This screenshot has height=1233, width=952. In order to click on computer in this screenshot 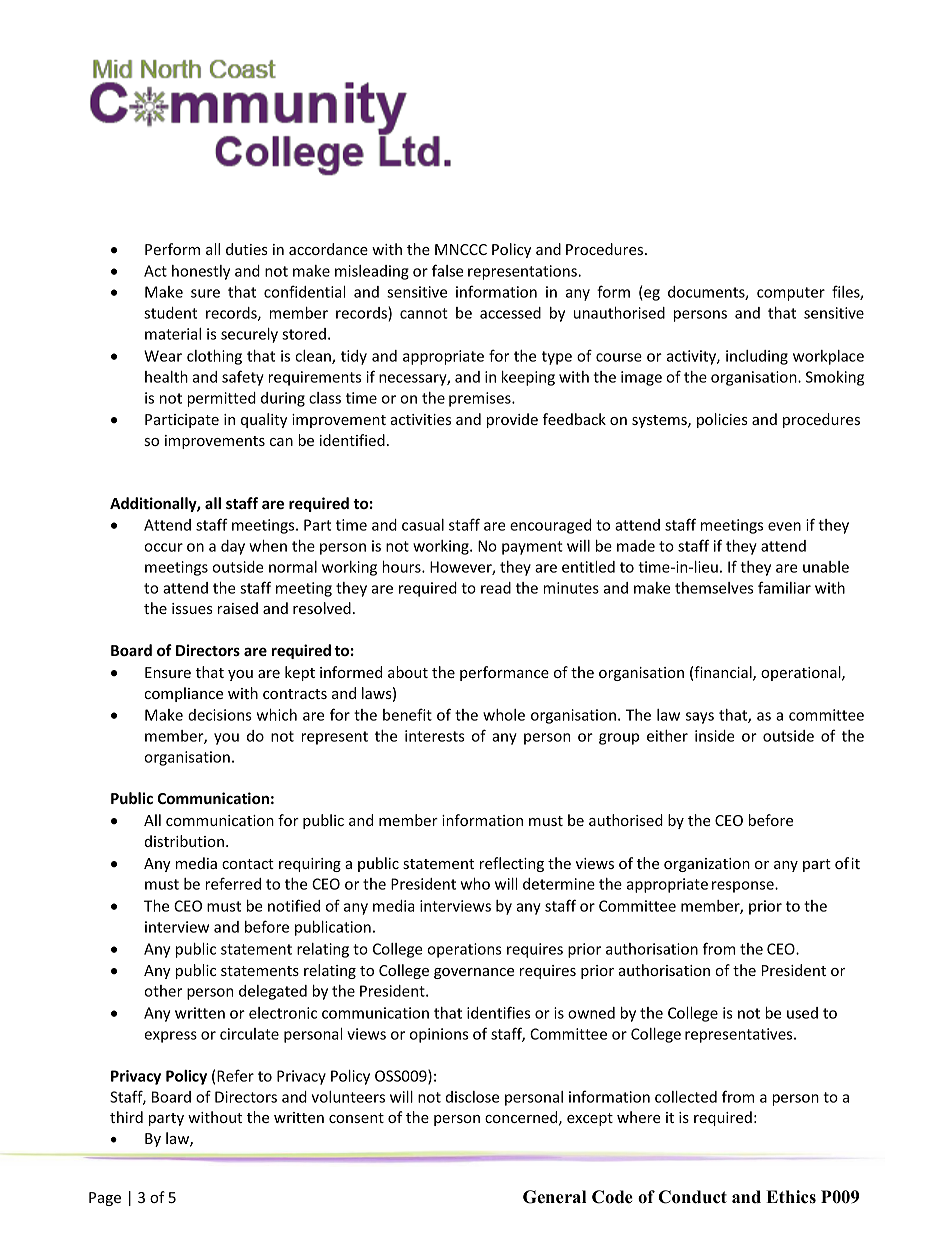, I will do `click(791, 294)`.
